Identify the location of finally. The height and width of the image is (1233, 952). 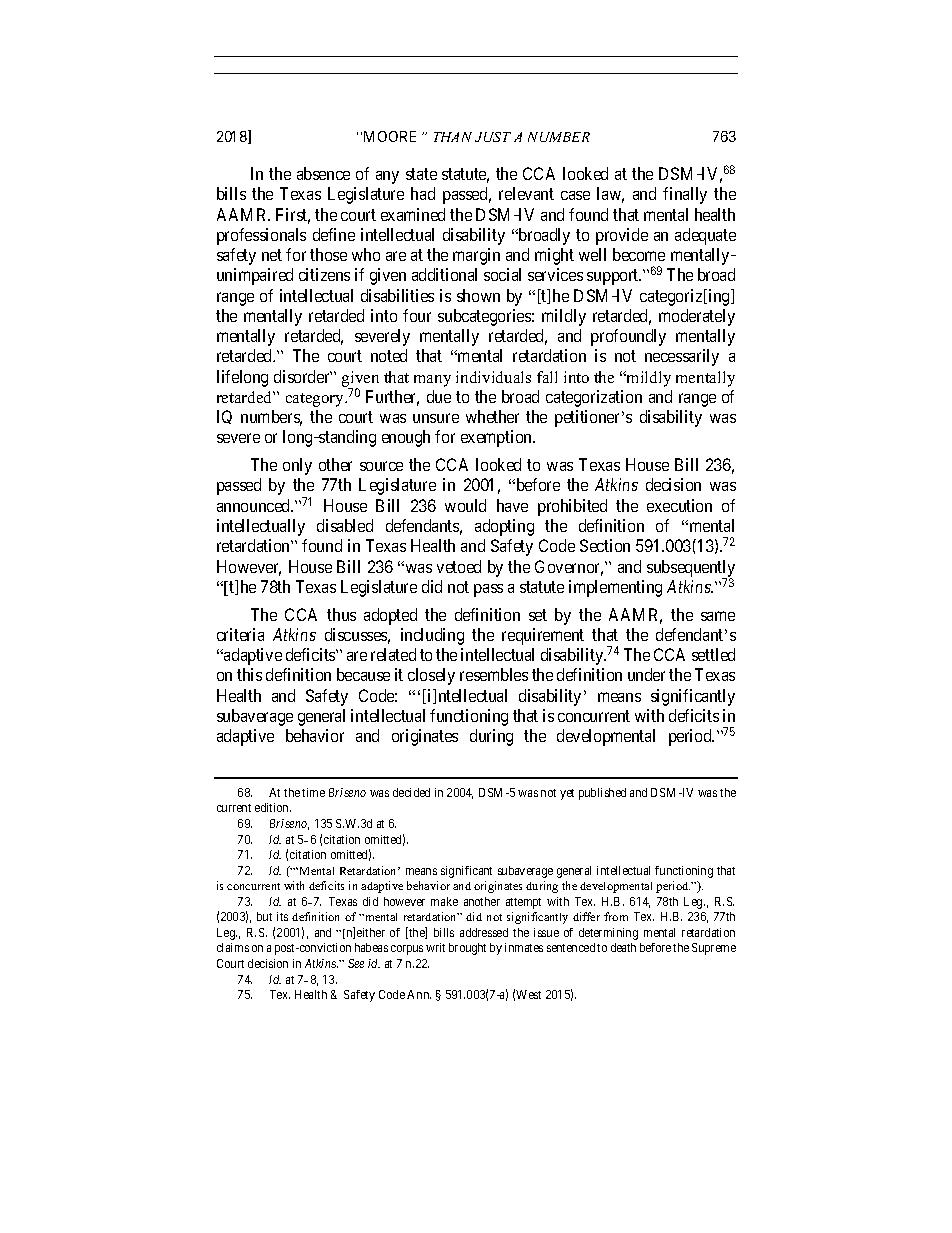
(685, 195).
